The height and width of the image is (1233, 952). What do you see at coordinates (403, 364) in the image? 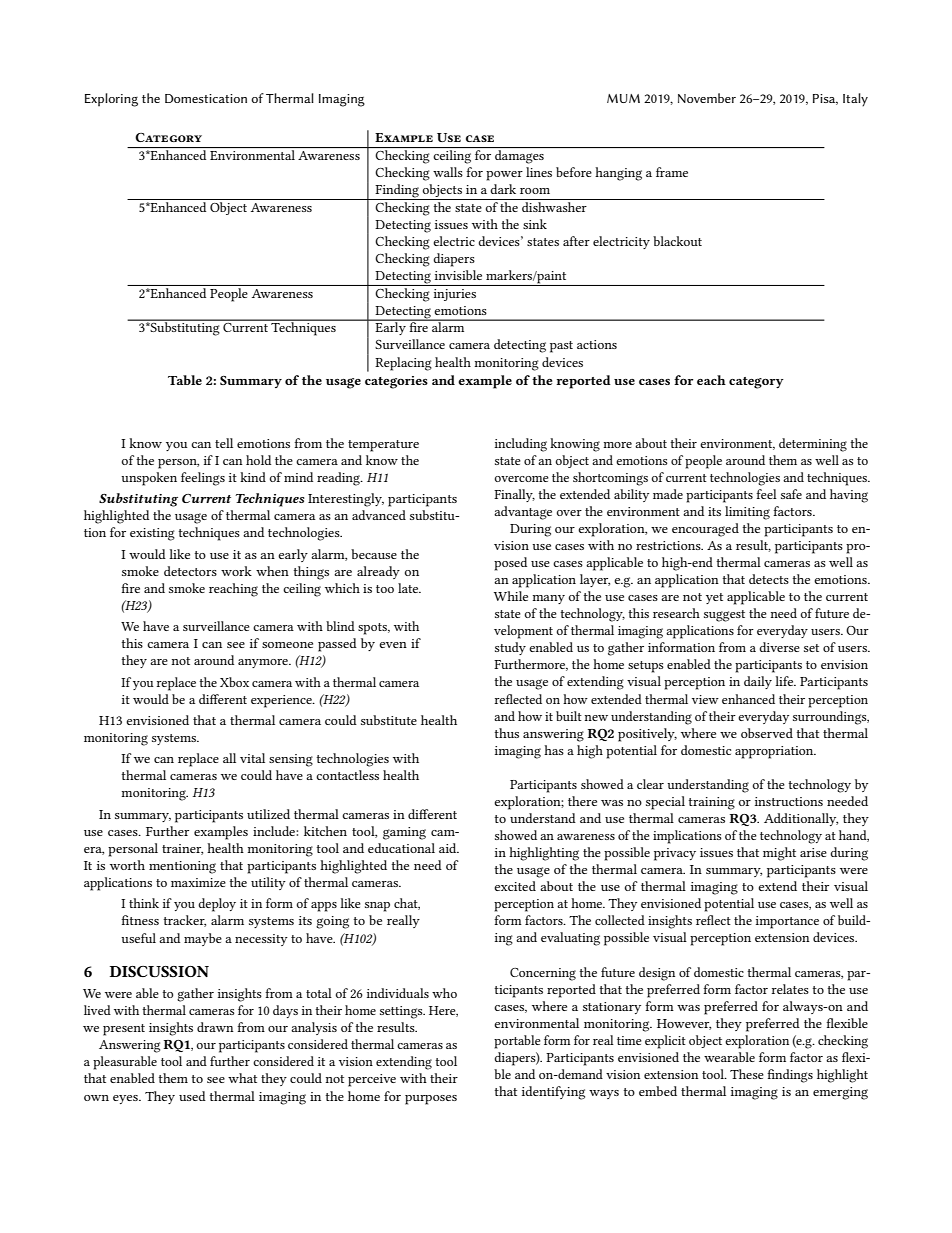
I see `Replacing` at bounding box center [403, 364].
